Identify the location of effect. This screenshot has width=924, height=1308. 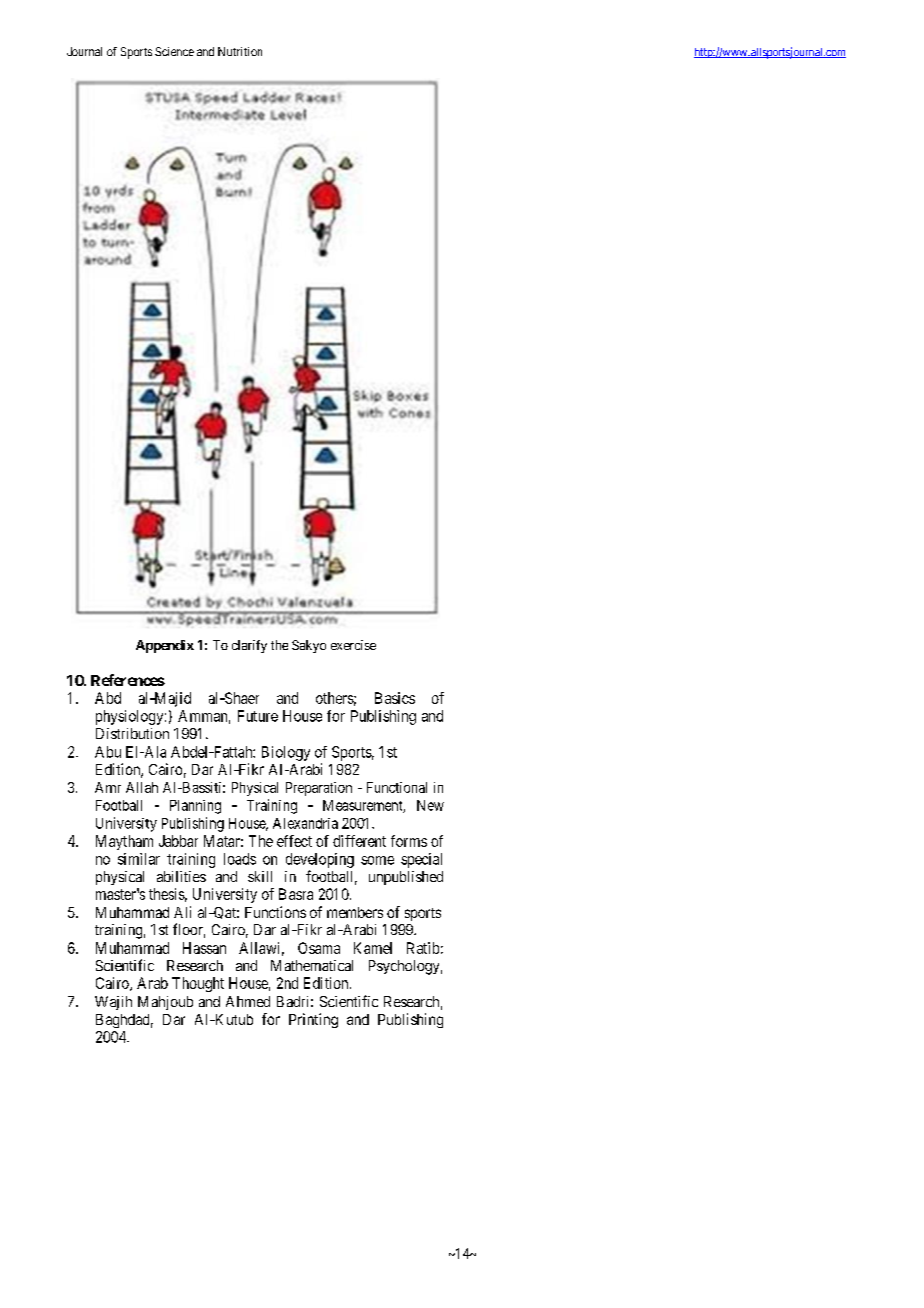
(294, 841).
